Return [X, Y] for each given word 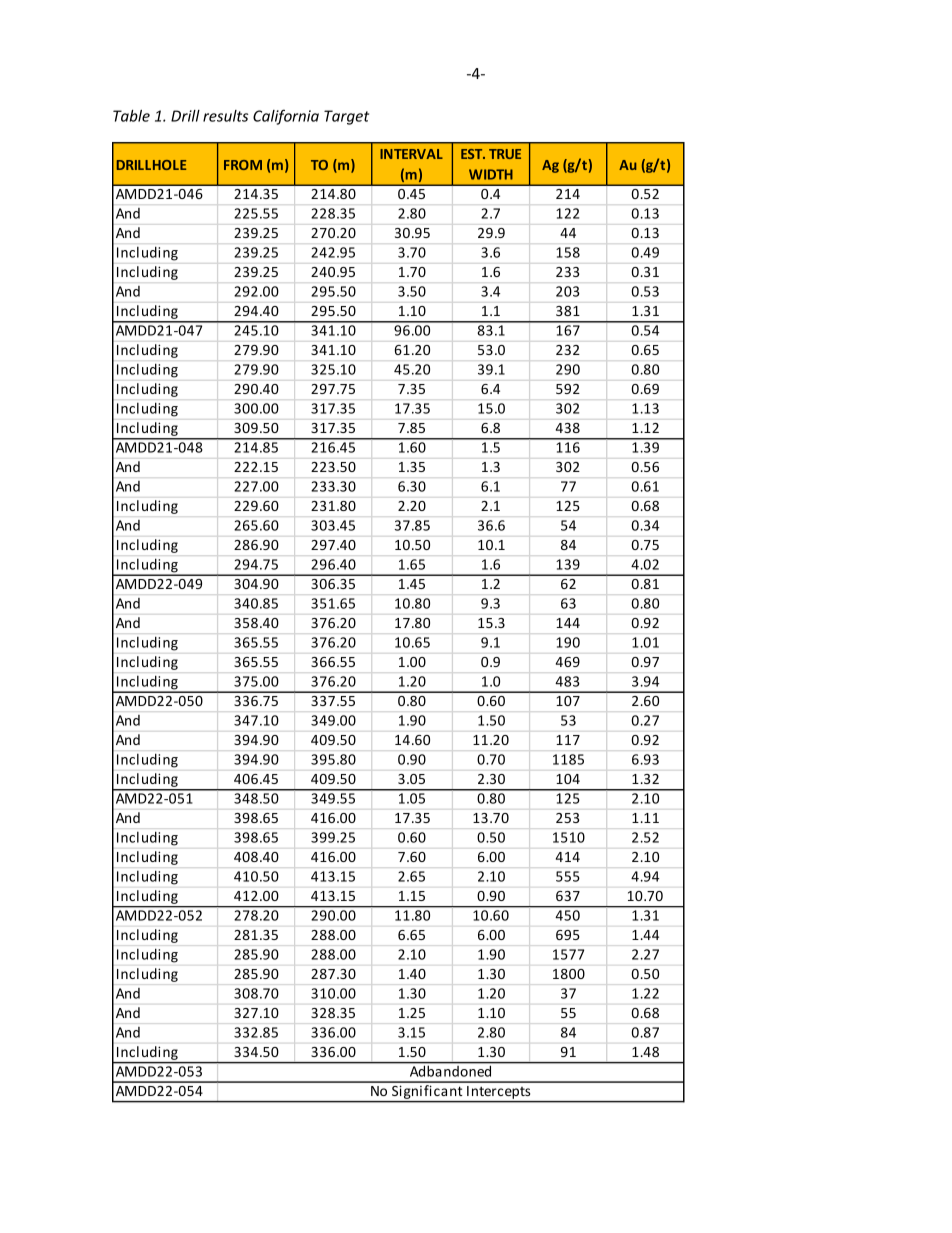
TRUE [505, 154]
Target [346, 117]
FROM [243, 165]
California [286, 117]
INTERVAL [411, 154]
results [225, 116]
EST [473, 154]
